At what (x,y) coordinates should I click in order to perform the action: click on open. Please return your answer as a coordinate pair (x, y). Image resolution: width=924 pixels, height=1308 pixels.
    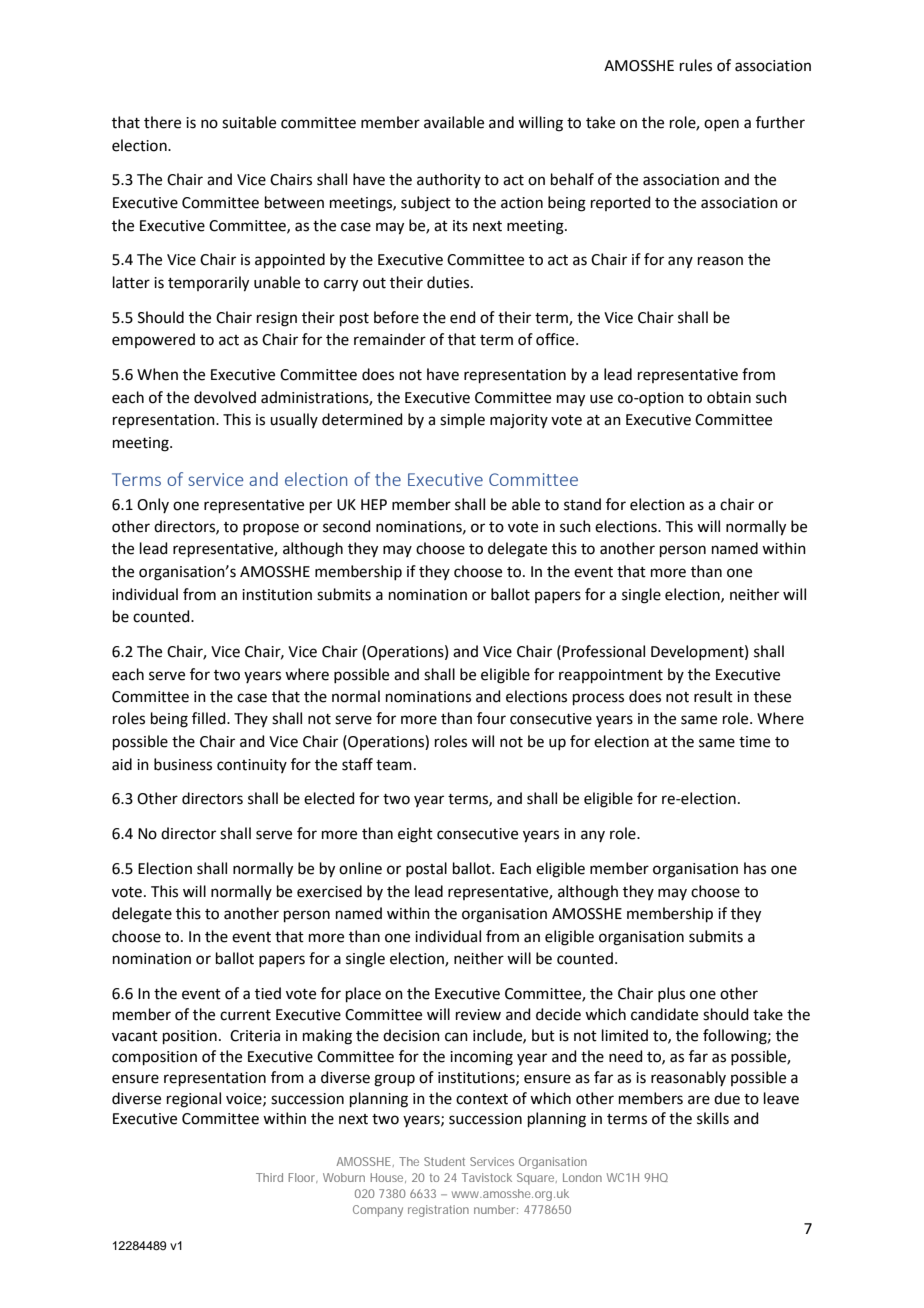
    Looking at the image, I should click on (721, 125).
